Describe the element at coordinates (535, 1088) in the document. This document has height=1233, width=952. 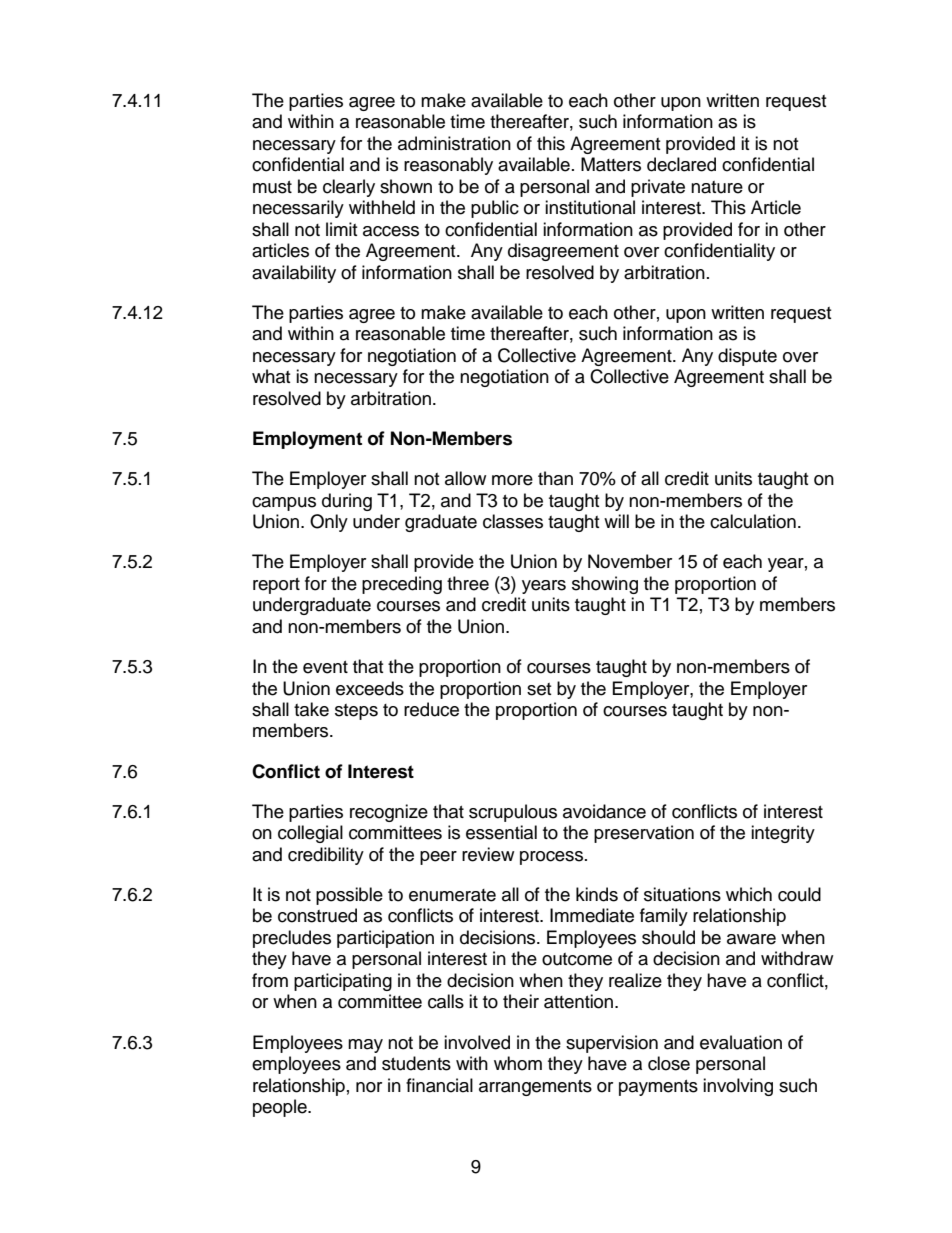
I see `arrangements` at that location.
